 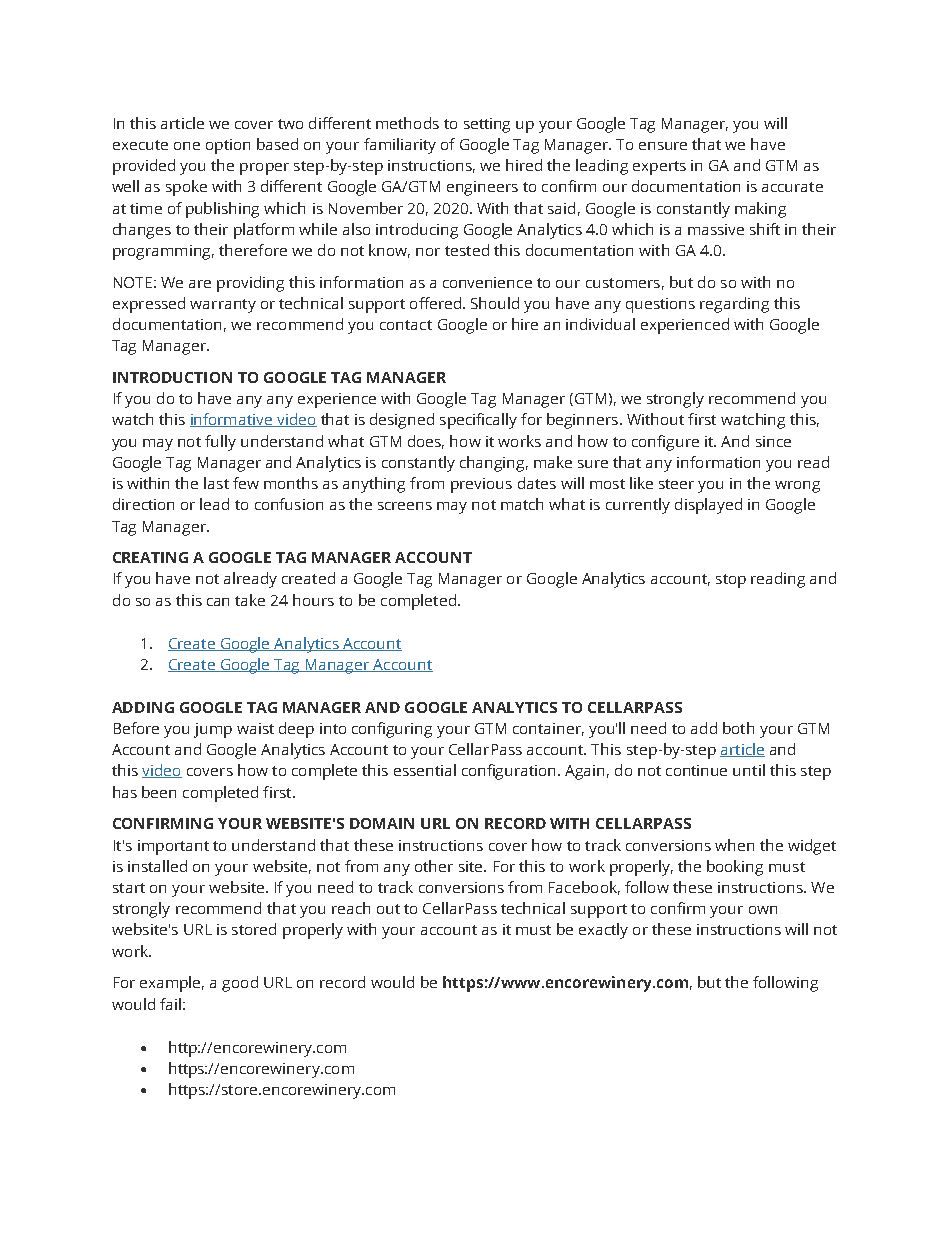 What do you see at coordinates (172, 984) in the screenshot?
I see `example` at bounding box center [172, 984].
